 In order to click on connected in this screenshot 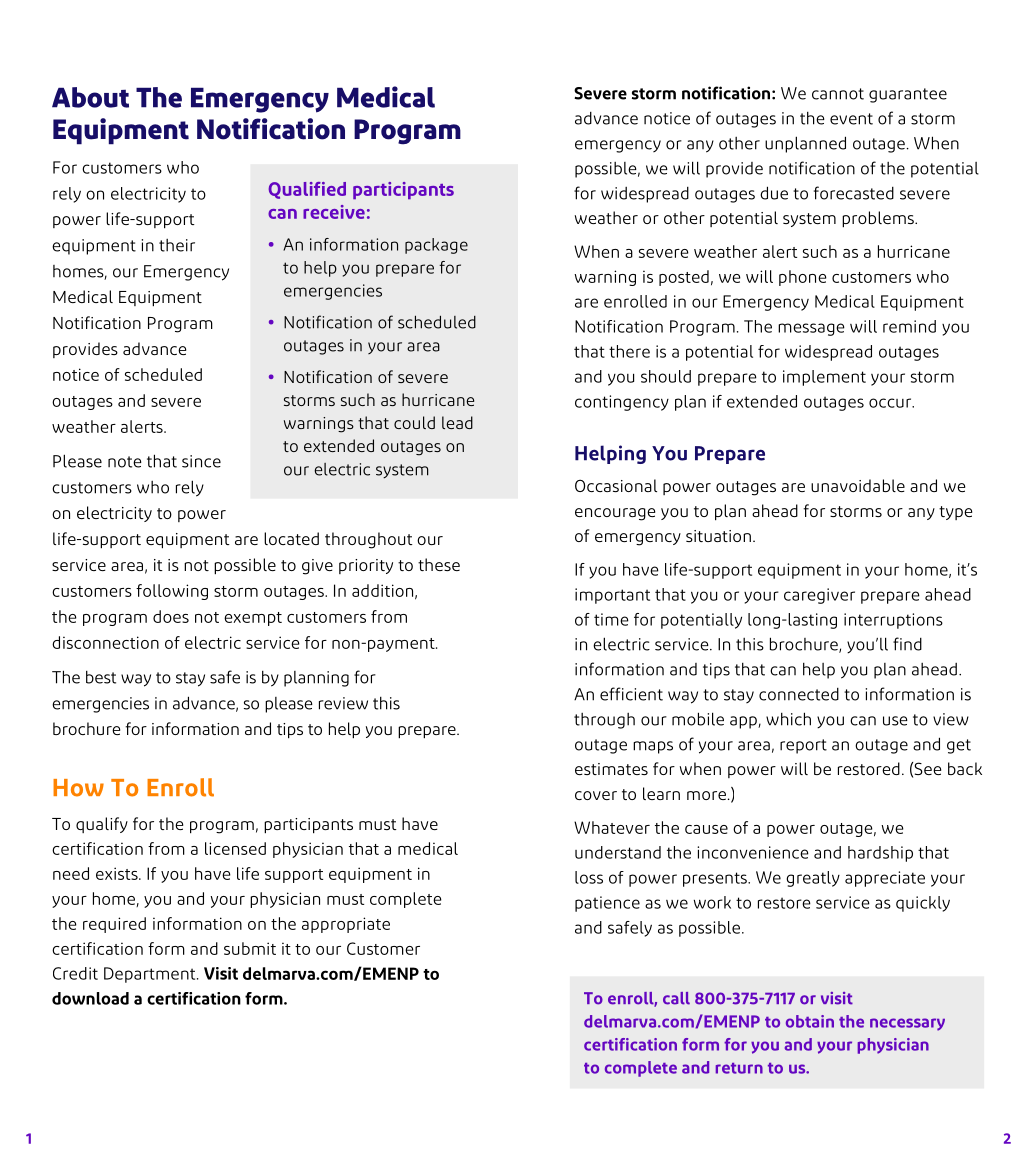, I will do `click(799, 694)`.
